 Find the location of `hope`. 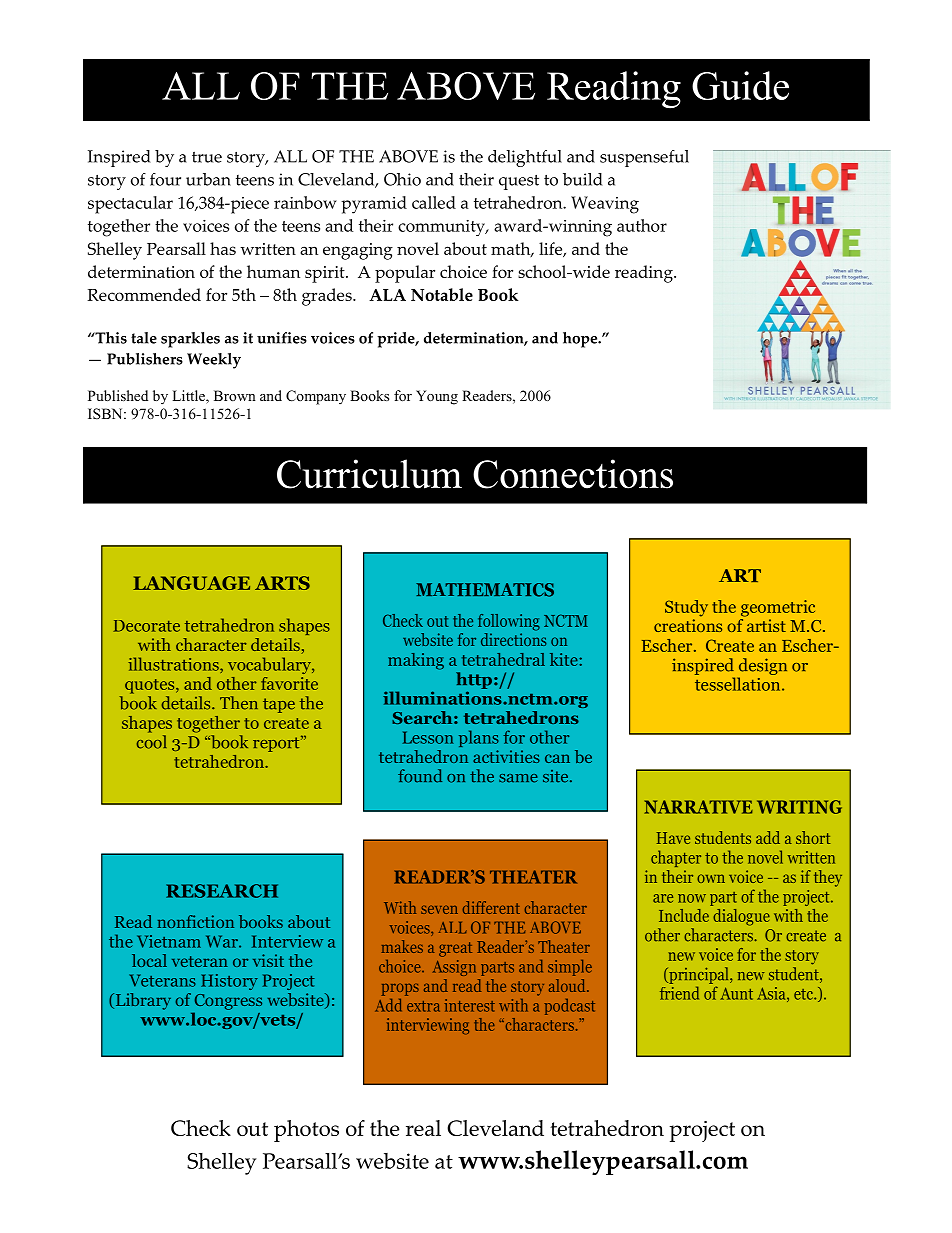

hope is located at coordinates (581, 340).
